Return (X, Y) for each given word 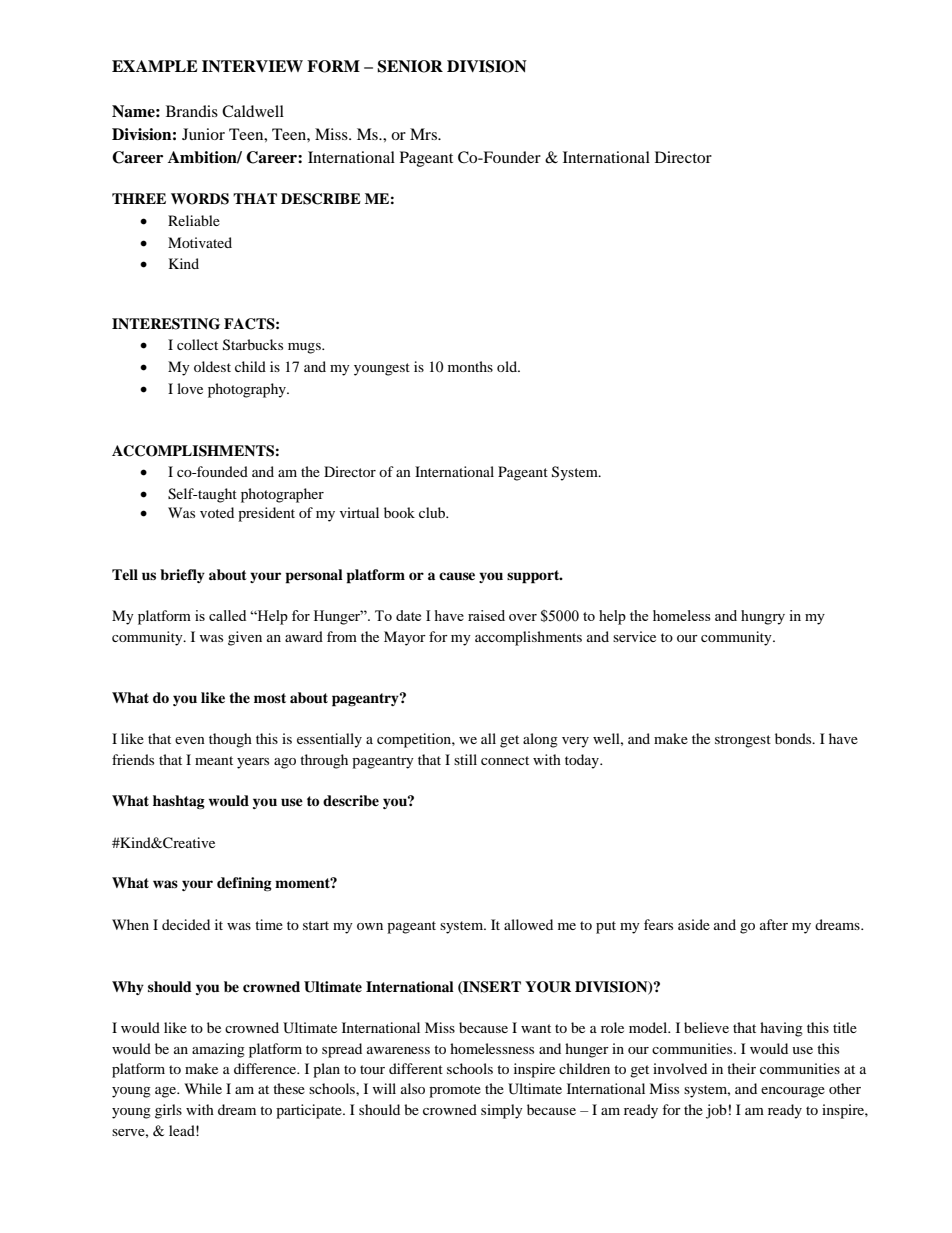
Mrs (424, 134)
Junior (203, 134)
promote (455, 1091)
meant (214, 760)
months (470, 366)
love (190, 388)
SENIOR (410, 66)
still (465, 759)
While (203, 1088)
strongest (743, 741)
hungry (763, 617)
